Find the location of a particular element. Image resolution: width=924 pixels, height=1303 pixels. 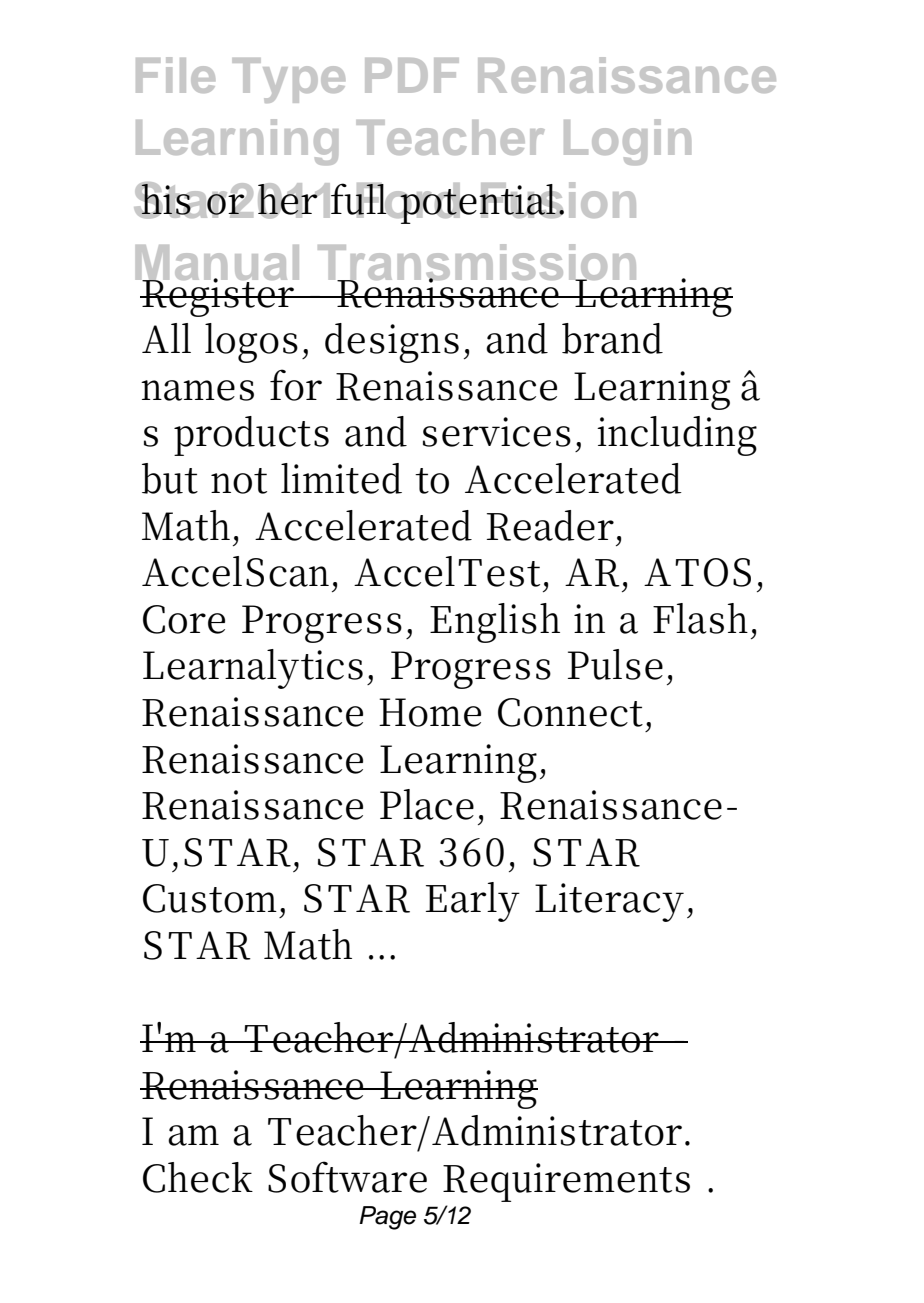

Login is located at coordinates (627, 142).
